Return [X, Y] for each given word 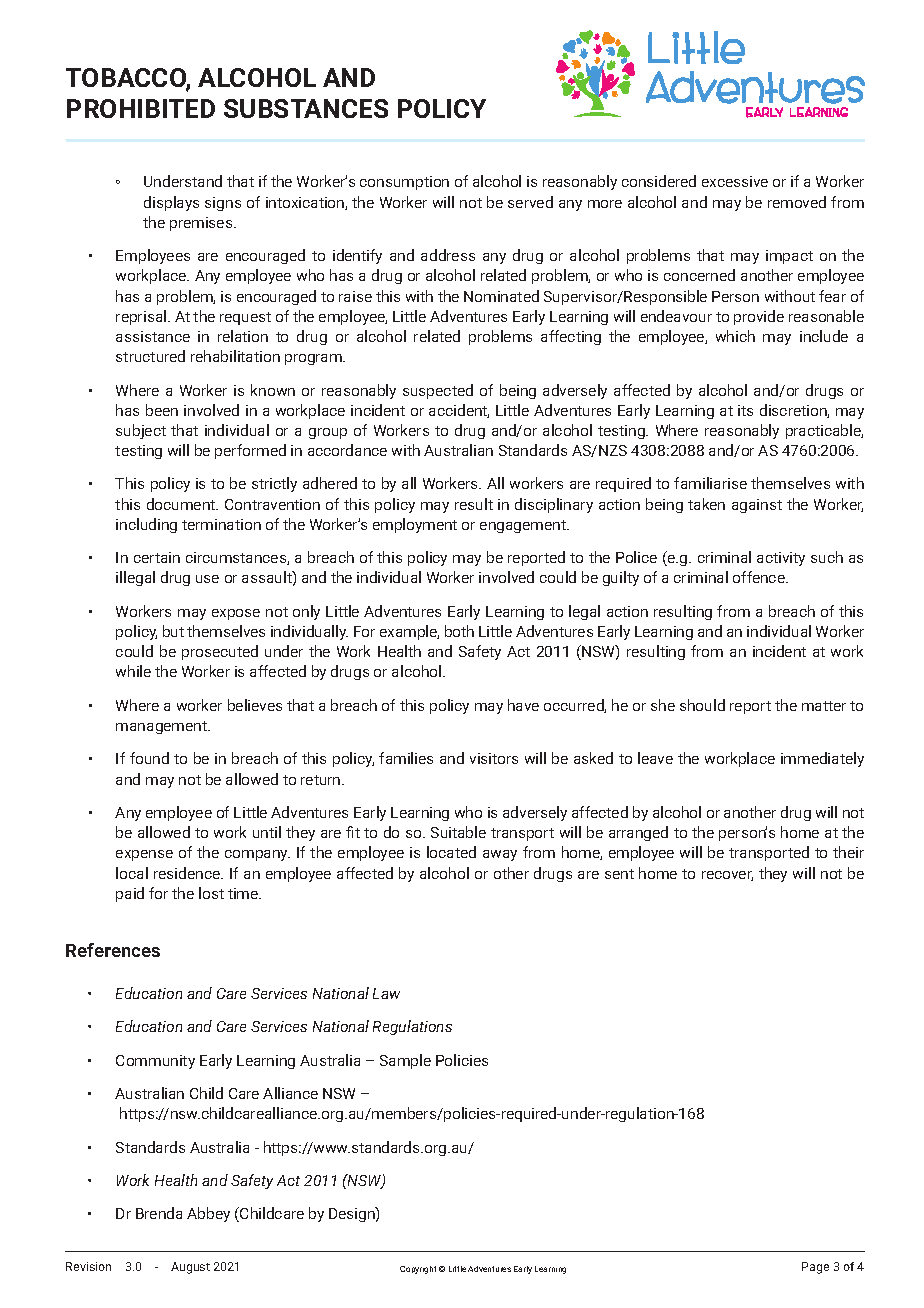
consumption [404, 183]
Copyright [418, 1270]
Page [815, 1268]
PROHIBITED [141, 108]
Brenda [159, 1213]
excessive [735, 181]
